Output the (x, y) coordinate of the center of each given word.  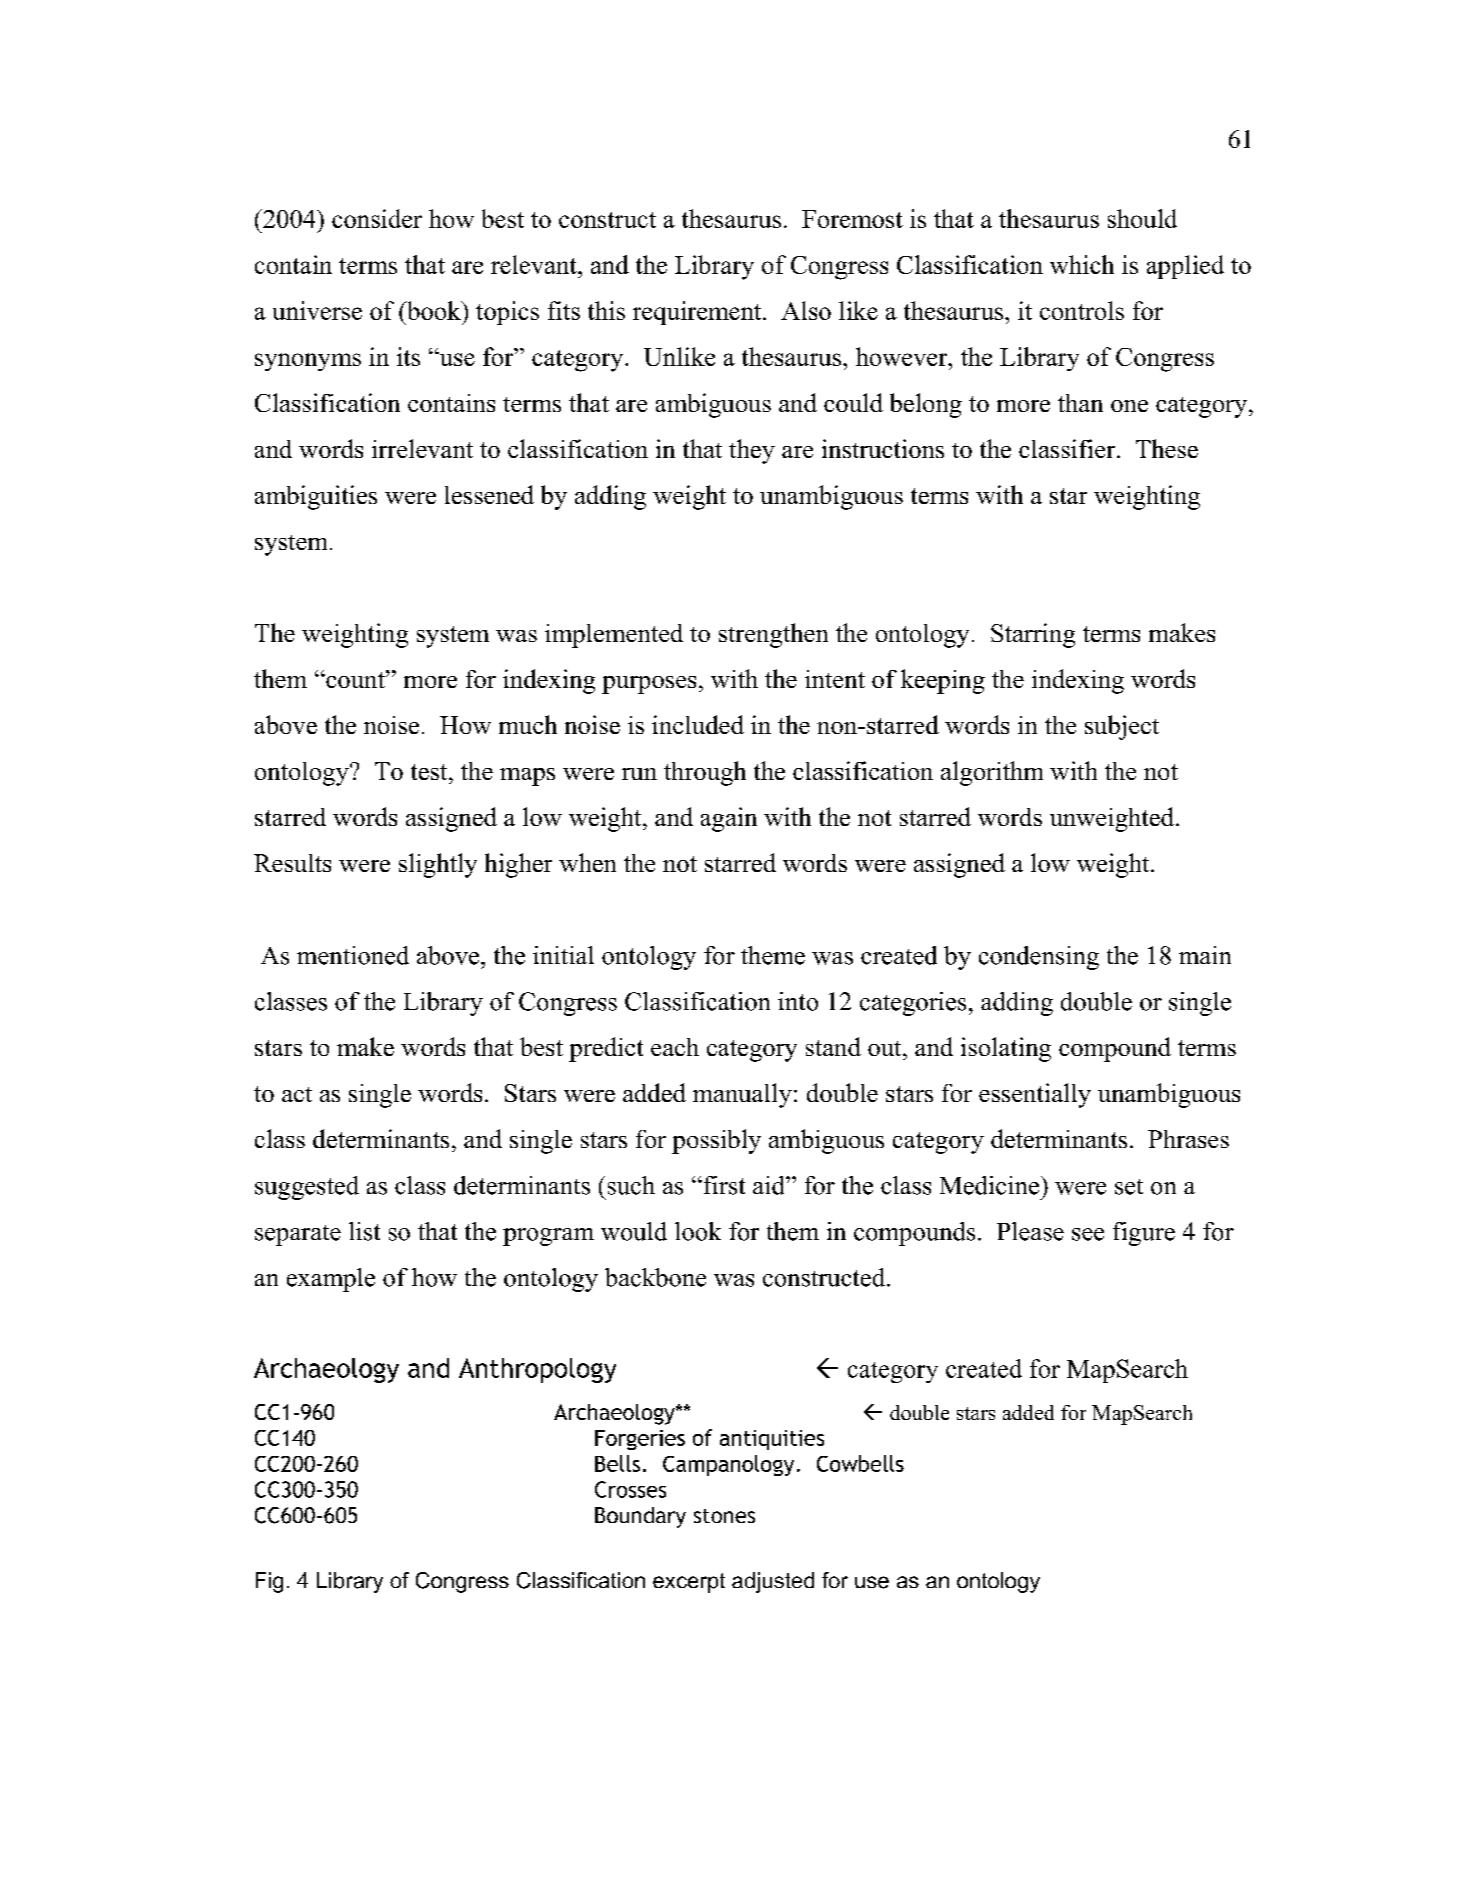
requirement (698, 313)
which (1082, 264)
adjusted (773, 1582)
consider (377, 218)
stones (724, 1516)
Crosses (630, 1489)
